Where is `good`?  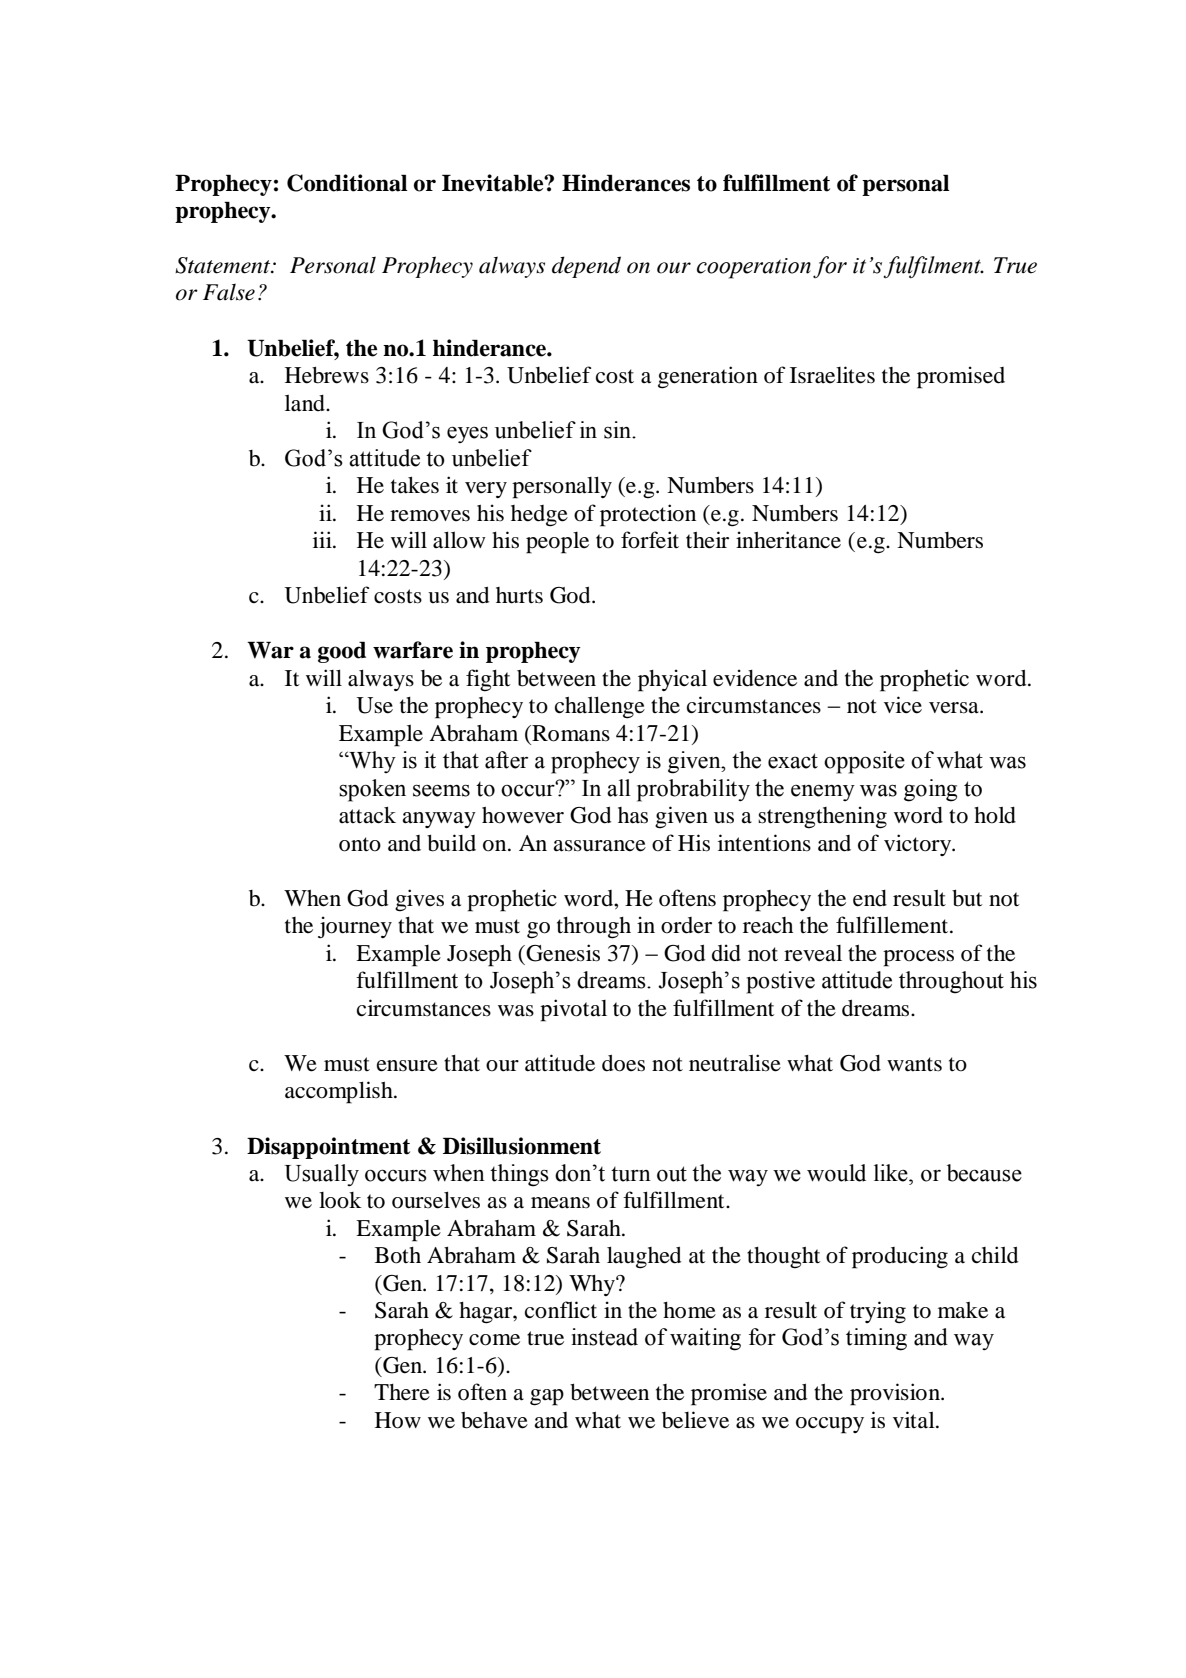
good is located at coordinates (342, 652).
